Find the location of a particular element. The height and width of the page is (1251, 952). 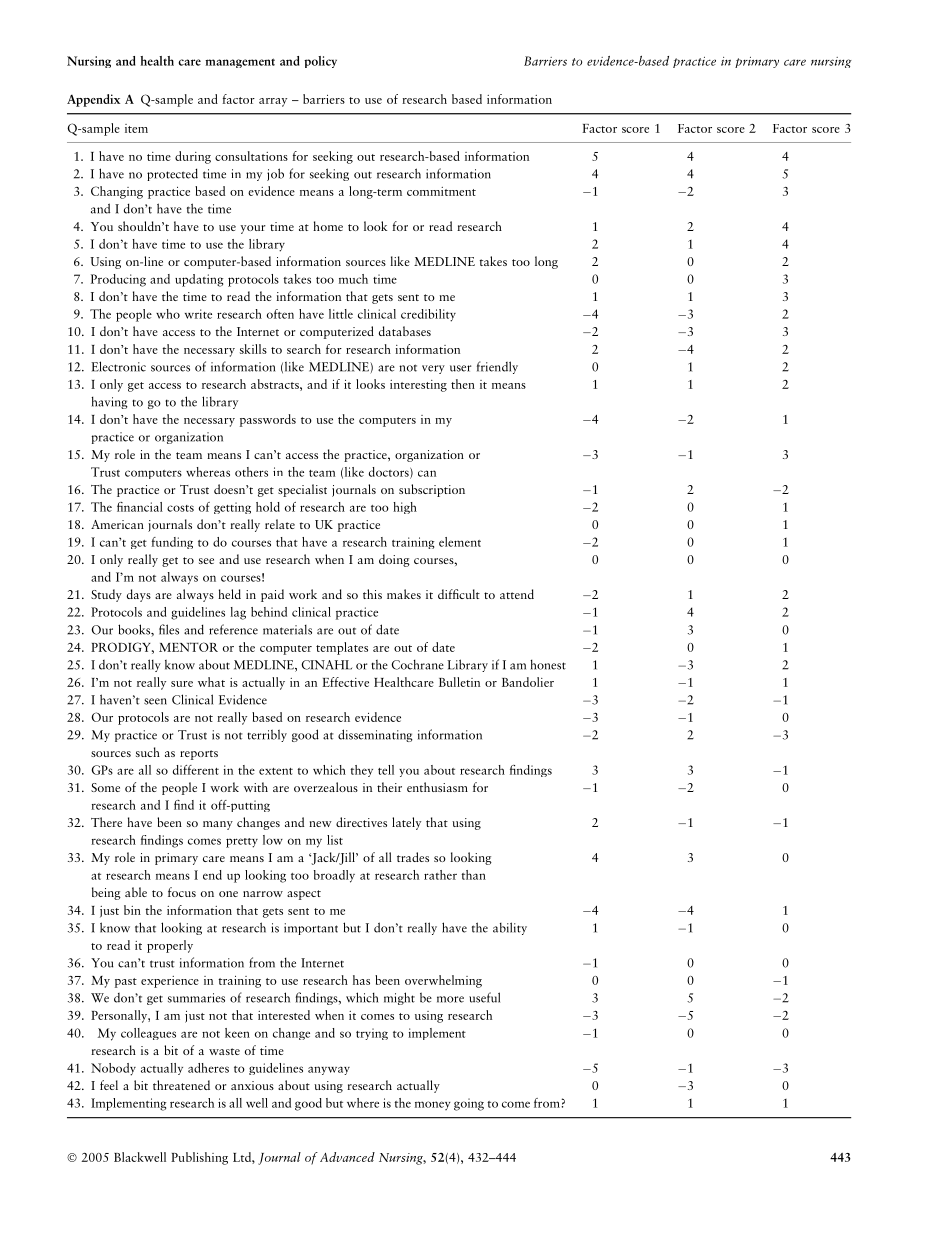

such is located at coordinates (148, 752).
